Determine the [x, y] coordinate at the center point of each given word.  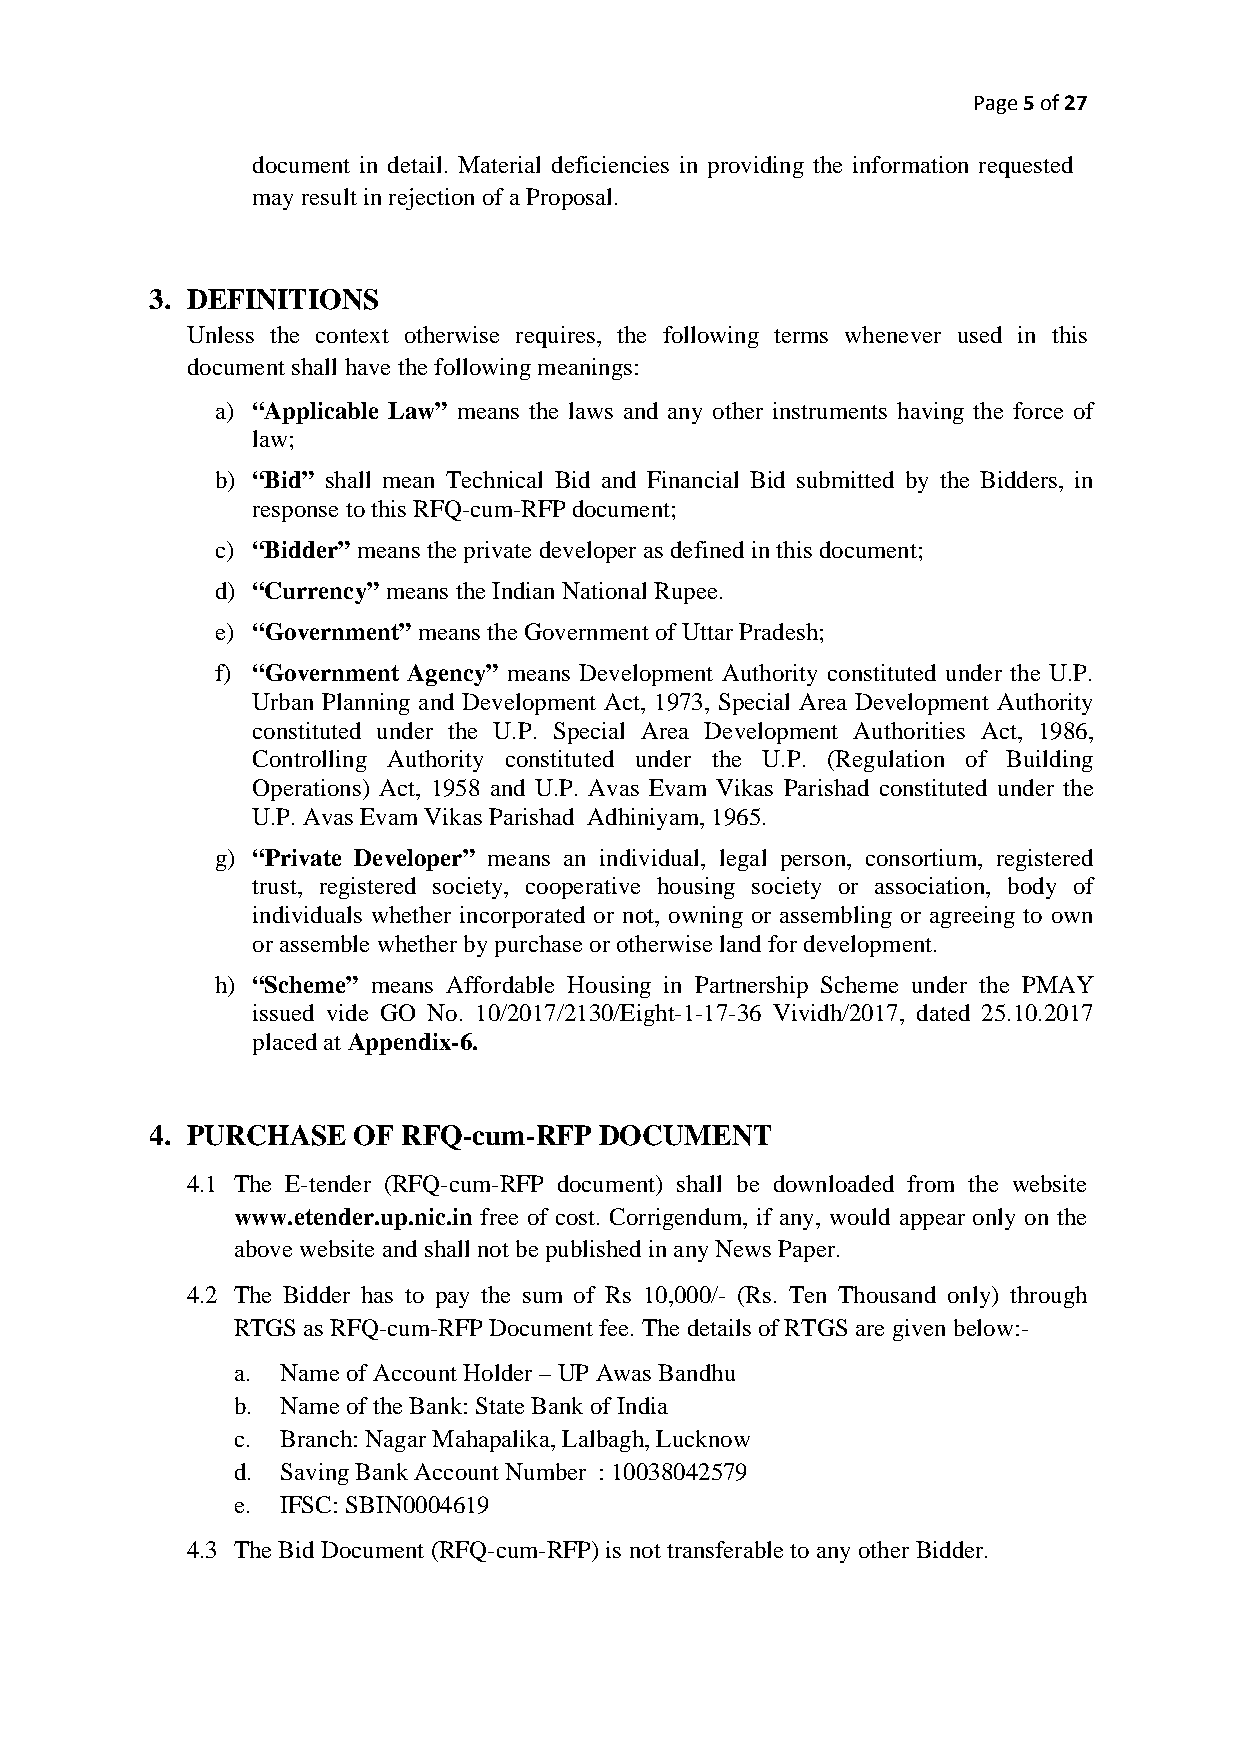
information [910, 164]
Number [545, 1471]
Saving [315, 1474]
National [604, 590]
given [919, 1330]
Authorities [909, 730]
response [295, 514]
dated [943, 1012]
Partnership [751, 987]
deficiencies [610, 164]
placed [285, 1044]
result [329, 196]
